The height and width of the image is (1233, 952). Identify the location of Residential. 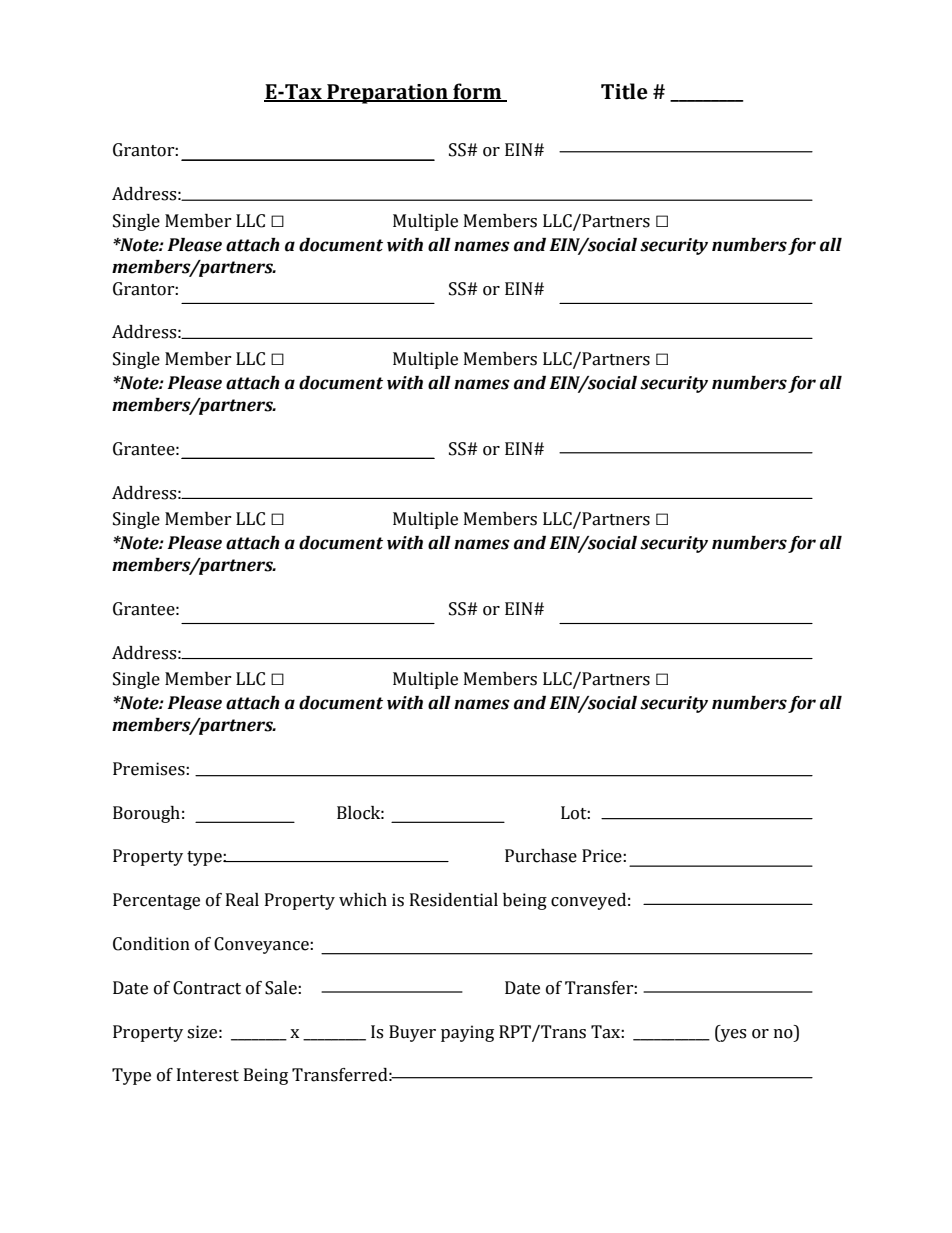
(454, 900).
